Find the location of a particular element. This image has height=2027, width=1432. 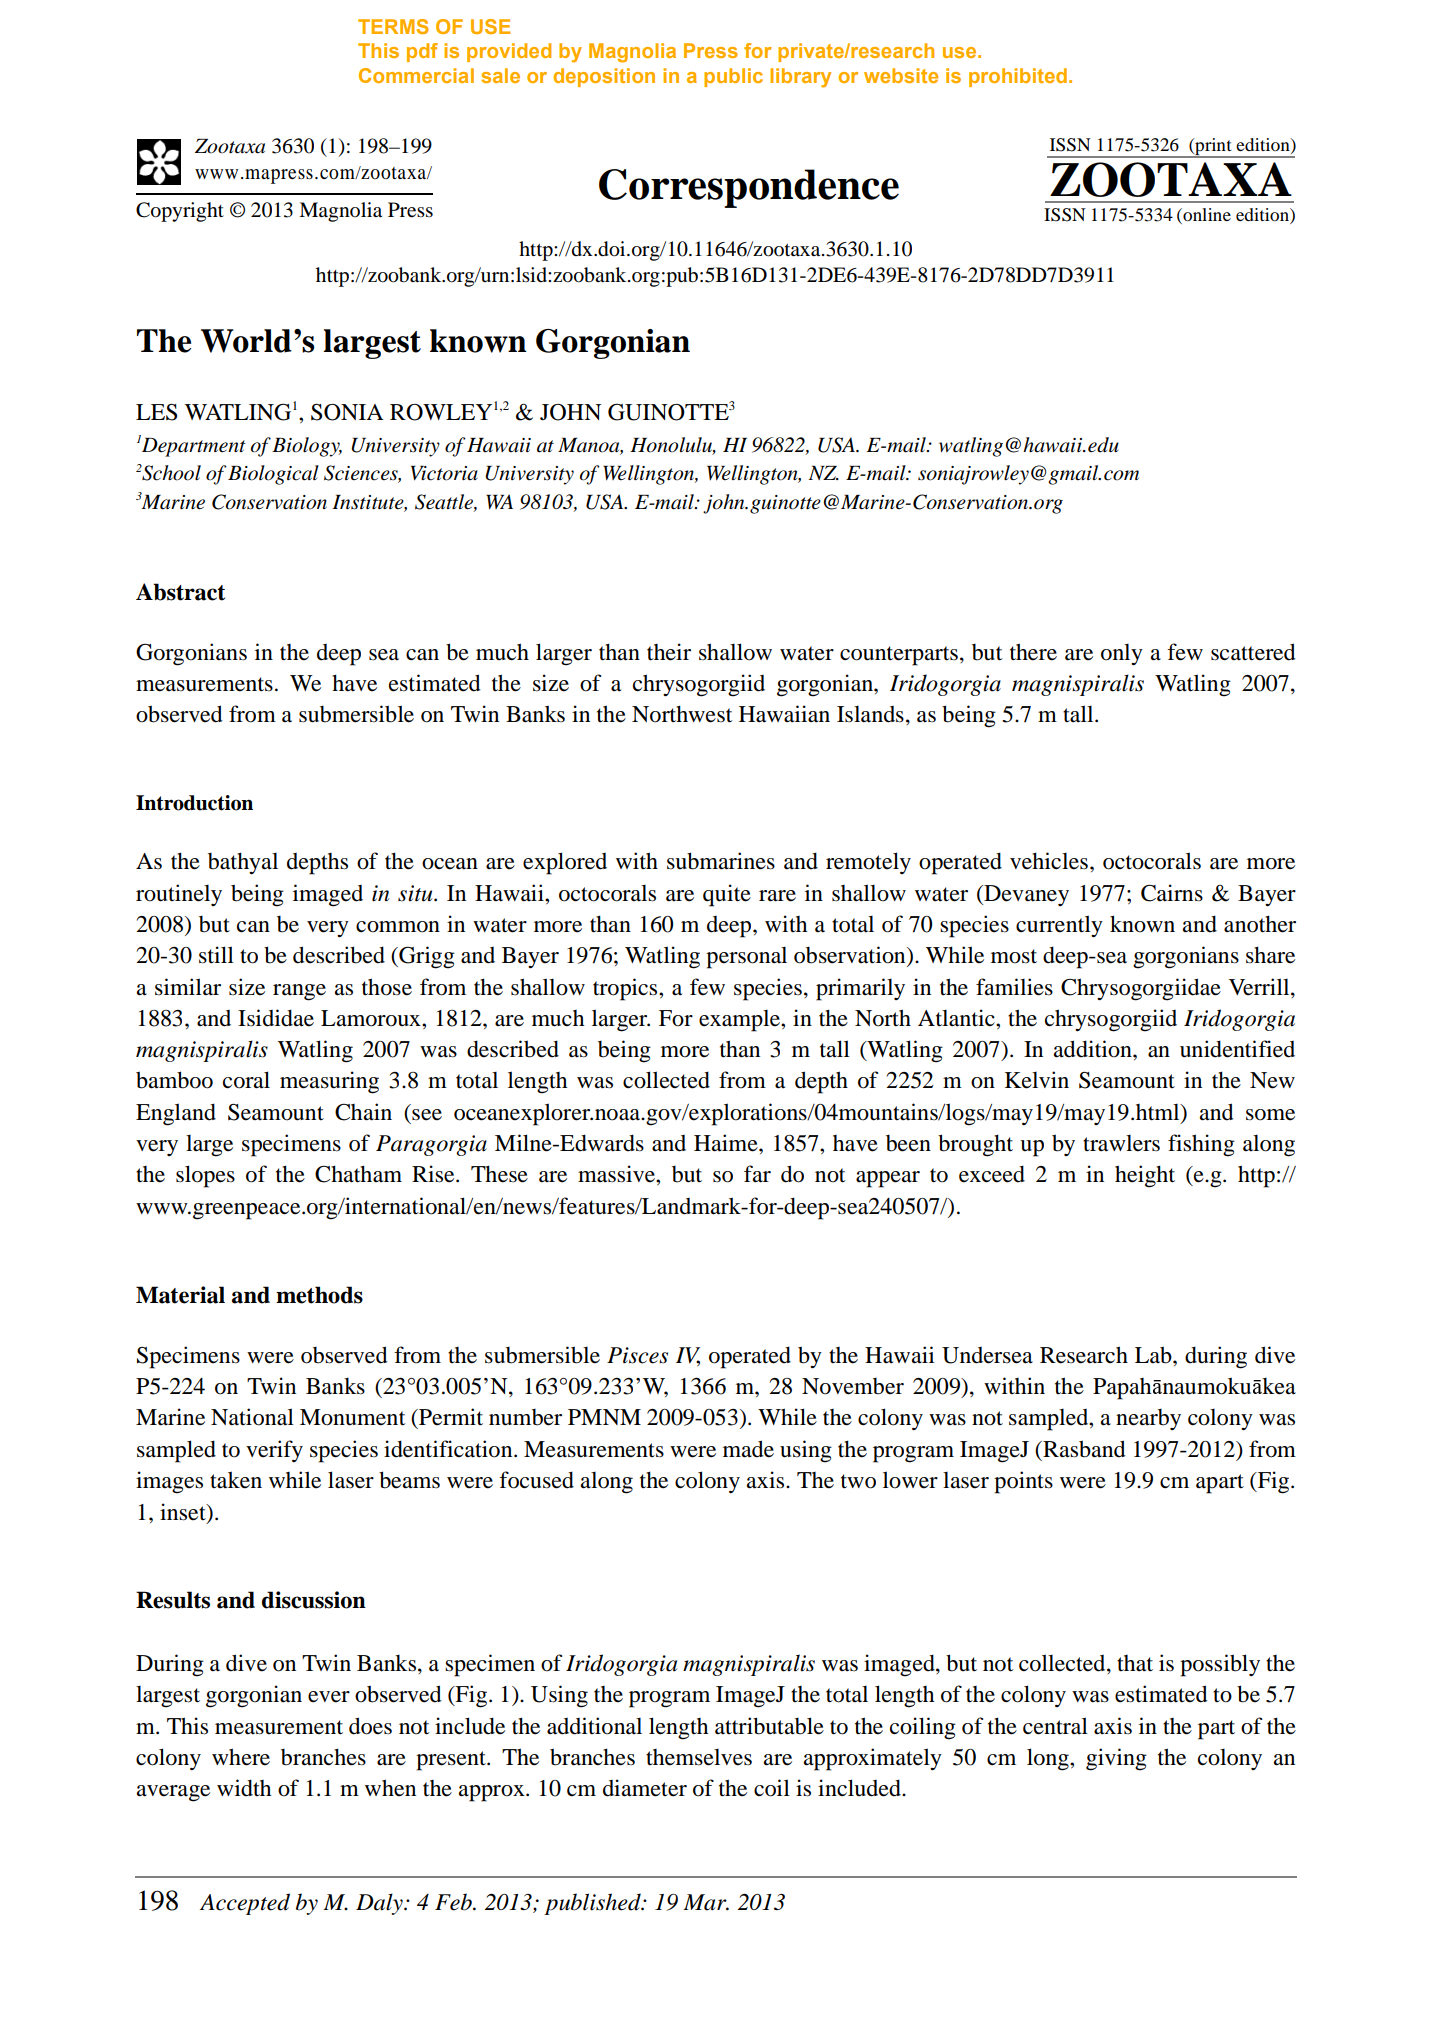

far is located at coordinates (757, 1174).
